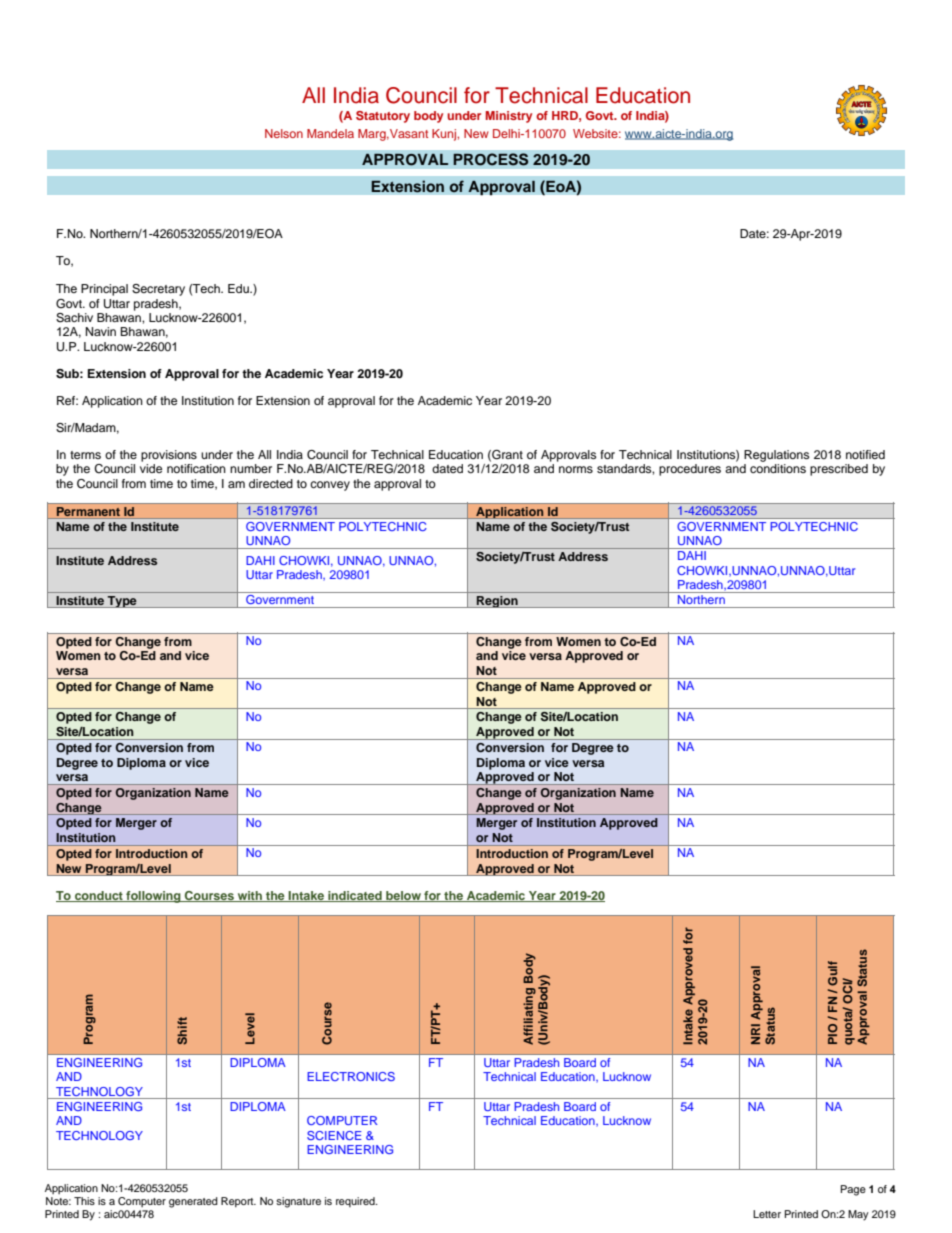  I want to click on PROCESS, so click(491, 159).
